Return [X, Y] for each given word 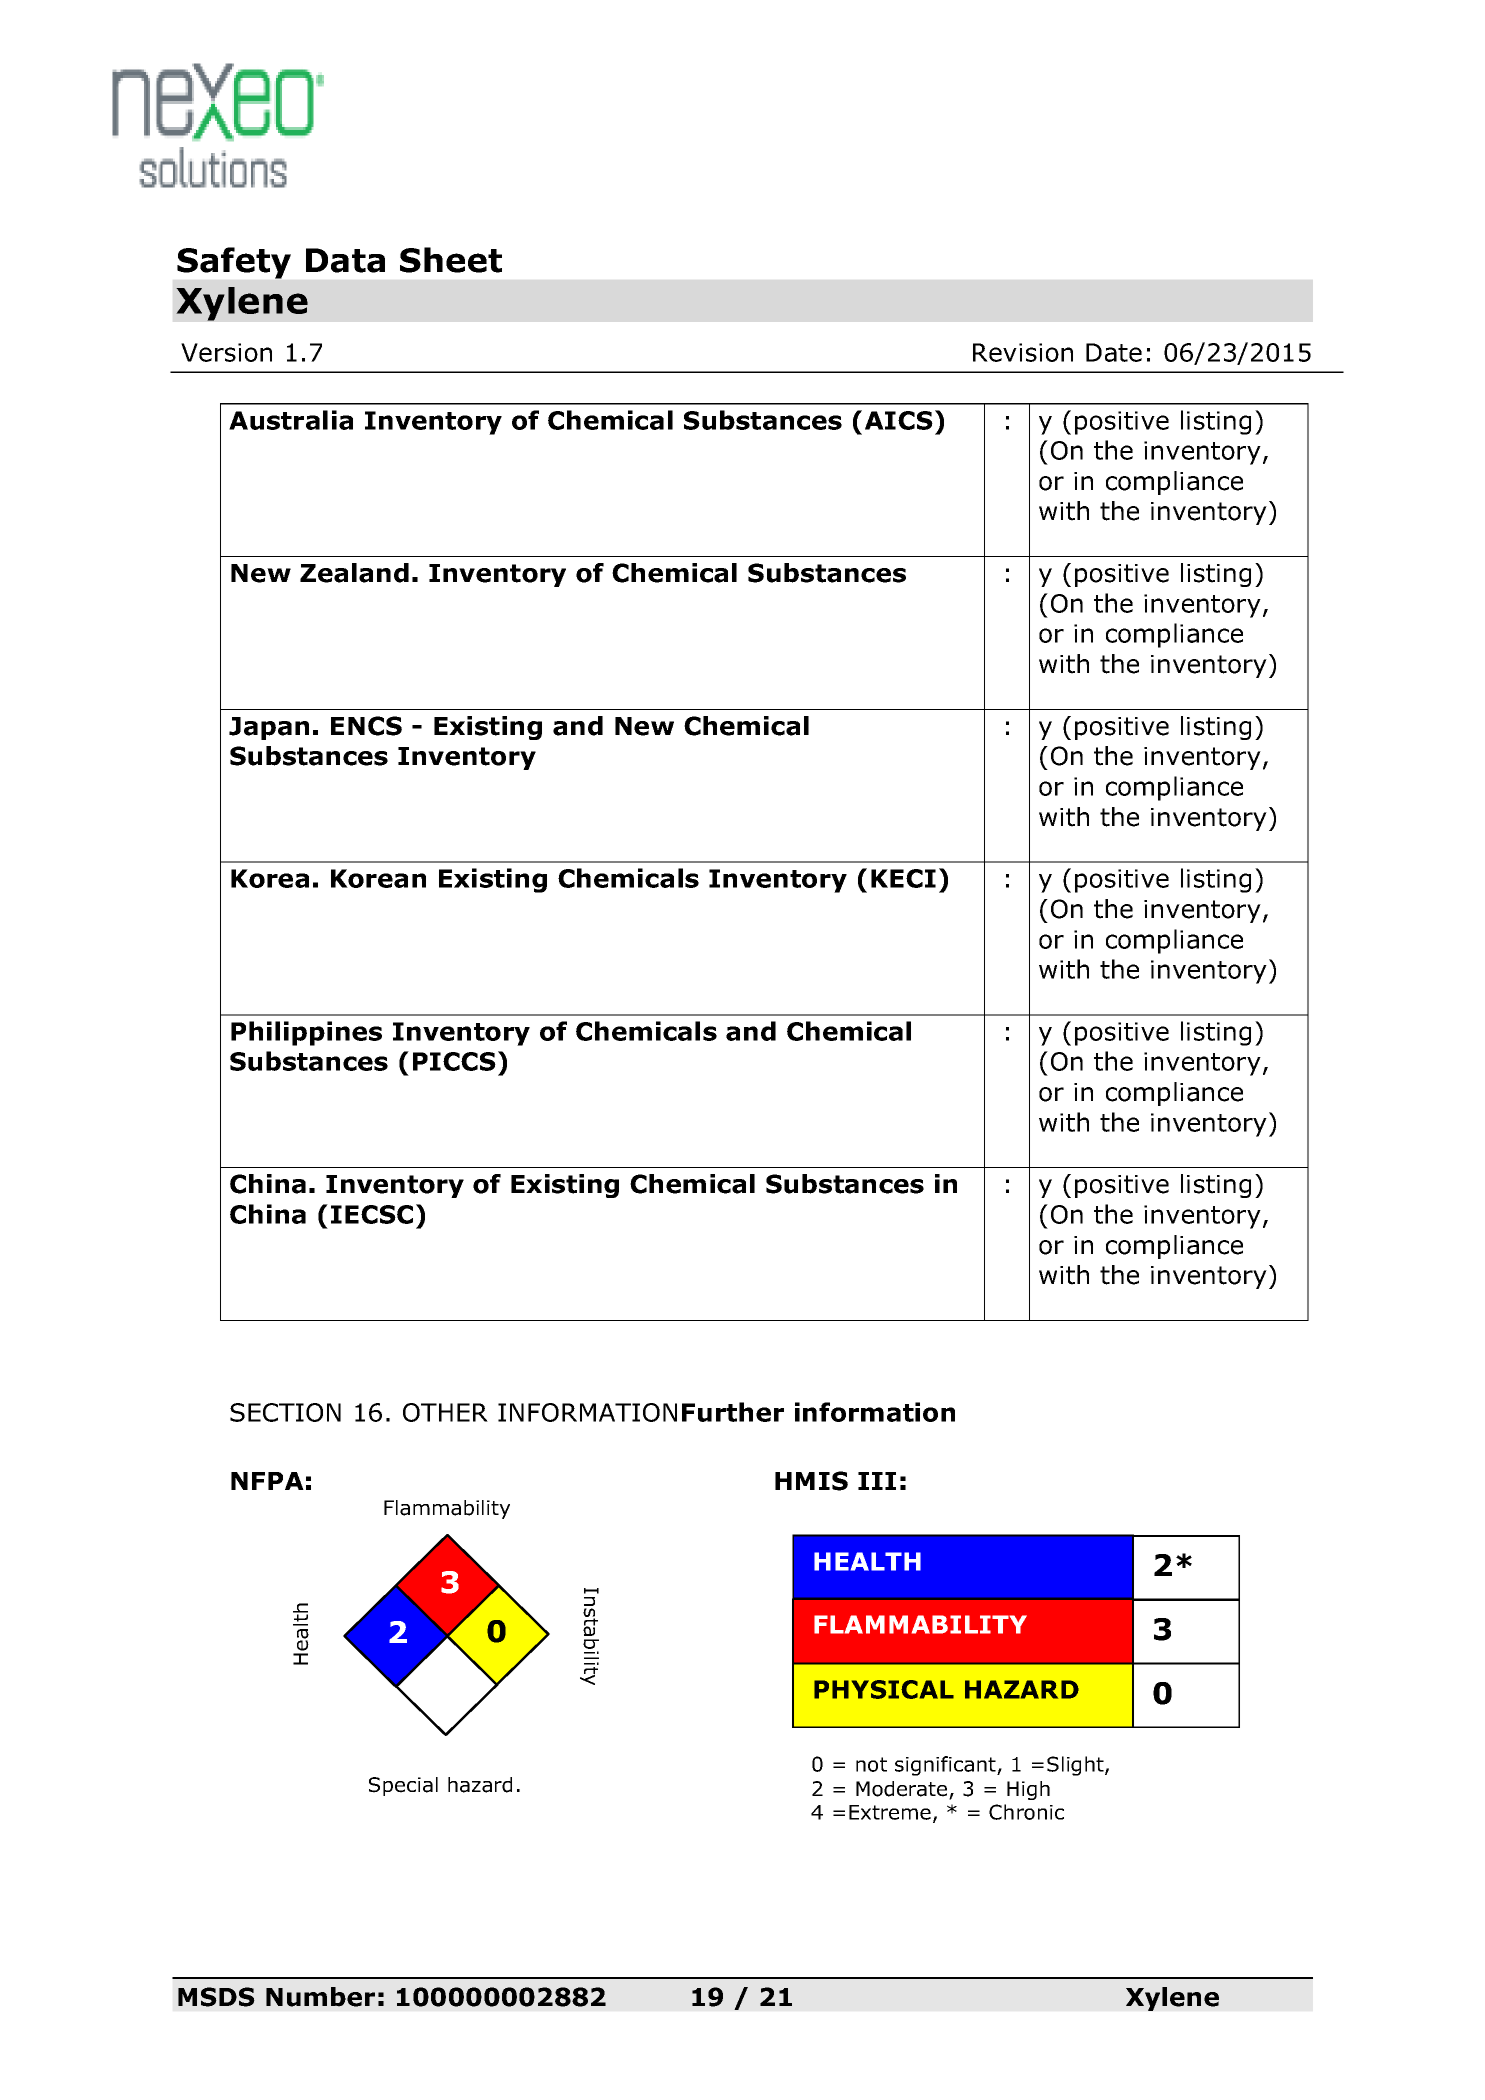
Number [320, 1997]
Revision [1023, 352]
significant [946, 1766]
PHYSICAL [884, 1689]
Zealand [354, 573]
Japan [269, 728]
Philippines [306, 1033]
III [877, 1481]
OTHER [445, 1412]
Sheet [451, 260]
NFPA [267, 1481]
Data [345, 260]
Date [1114, 352]
